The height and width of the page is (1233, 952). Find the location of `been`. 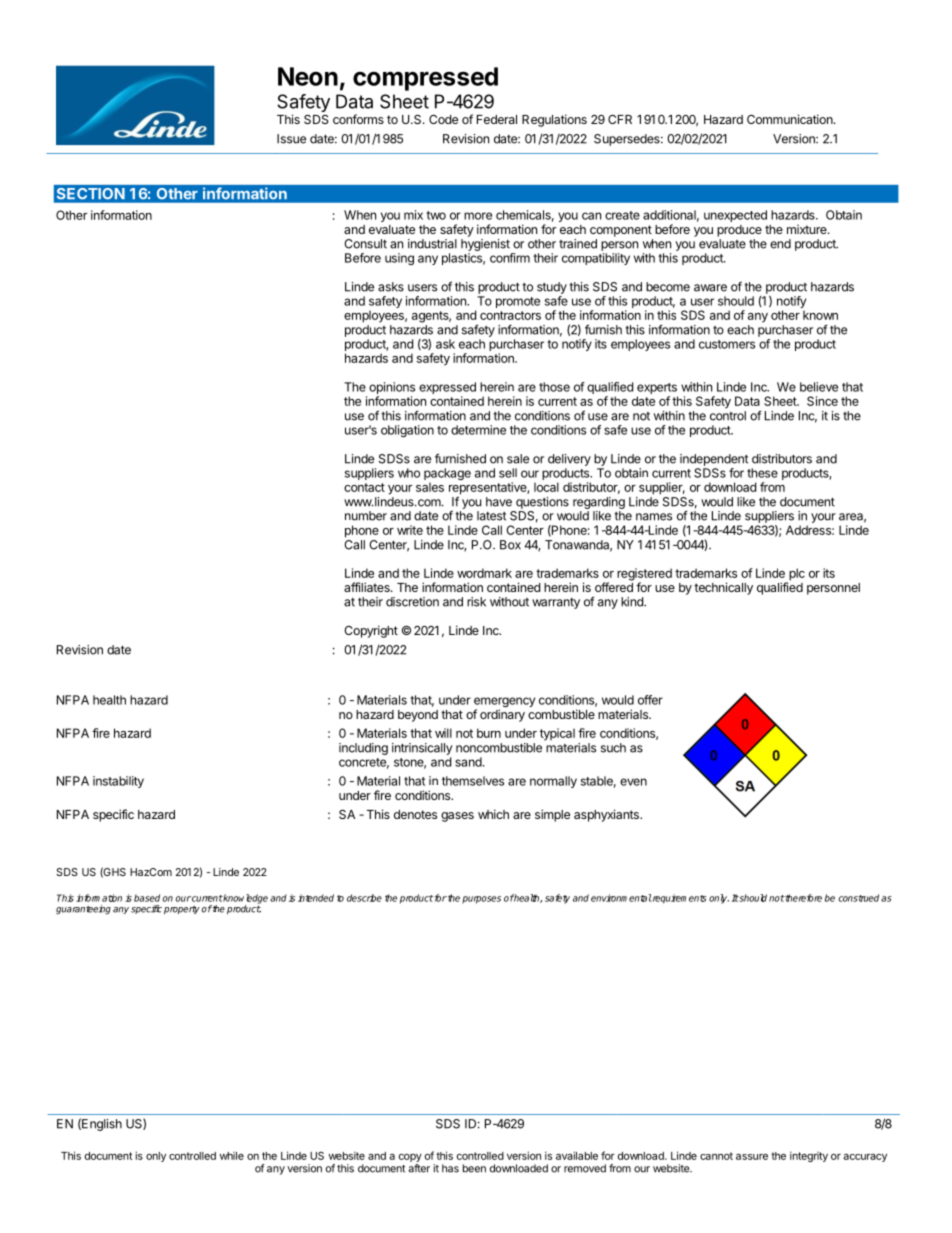

been is located at coordinates (474, 1168).
